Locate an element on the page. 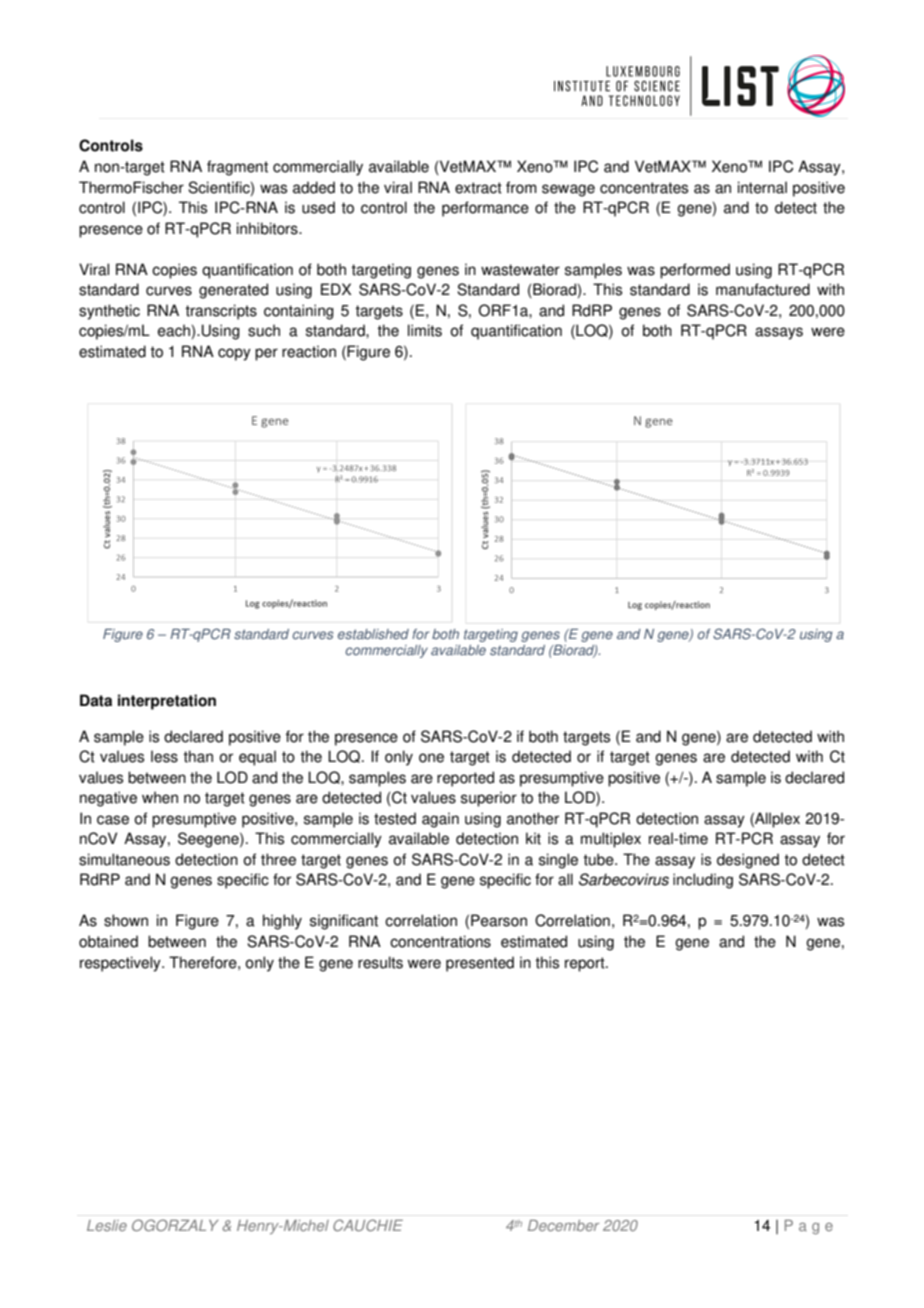  interpretation is located at coordinates (167, 702).
